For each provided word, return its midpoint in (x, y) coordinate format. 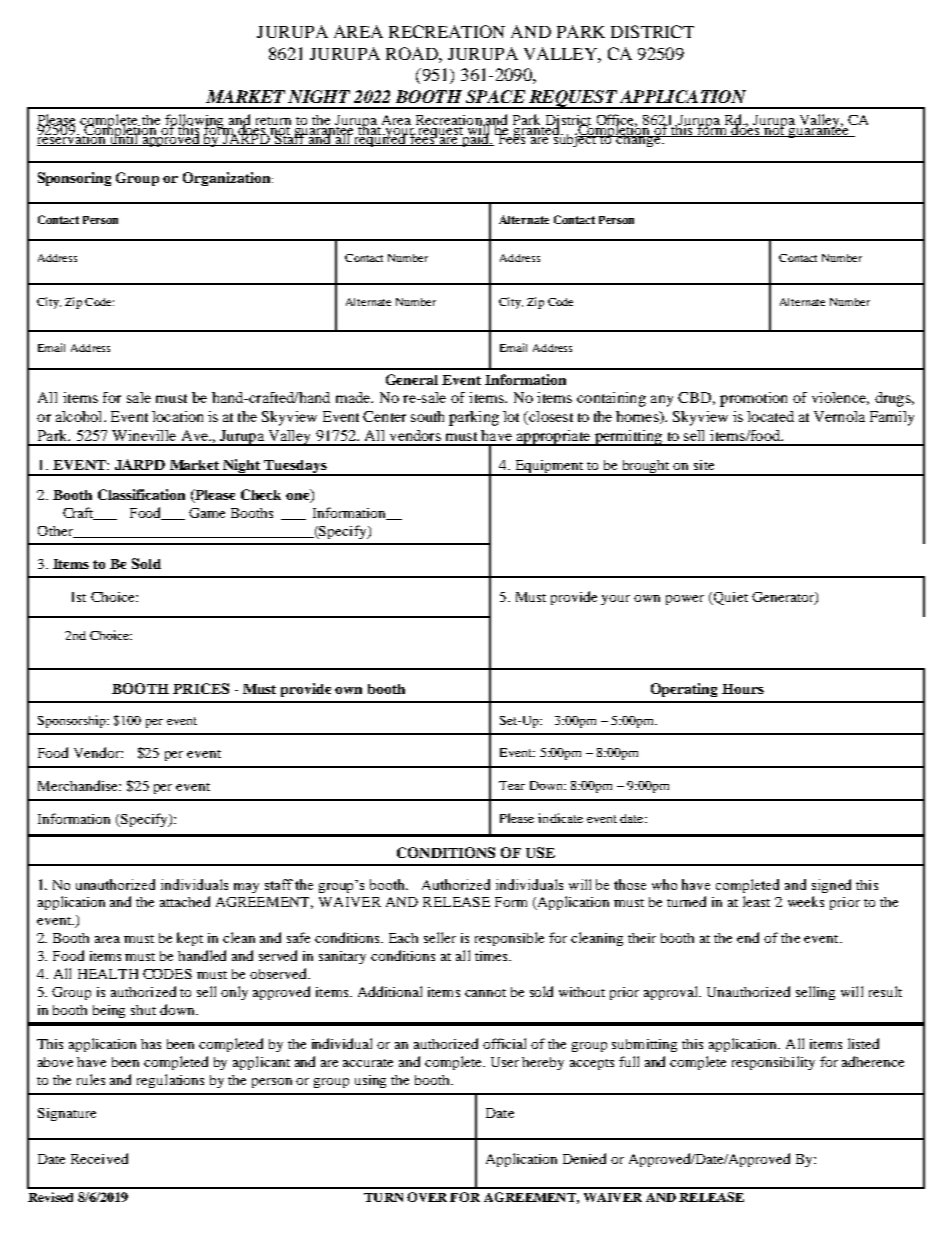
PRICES (201, 688)
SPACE (495, 96)
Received (99, 1158)
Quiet (730, 598)
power (685, 600)
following (195, 122)
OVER (427, 1197)
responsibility (773, 1063)
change (639, 139)
